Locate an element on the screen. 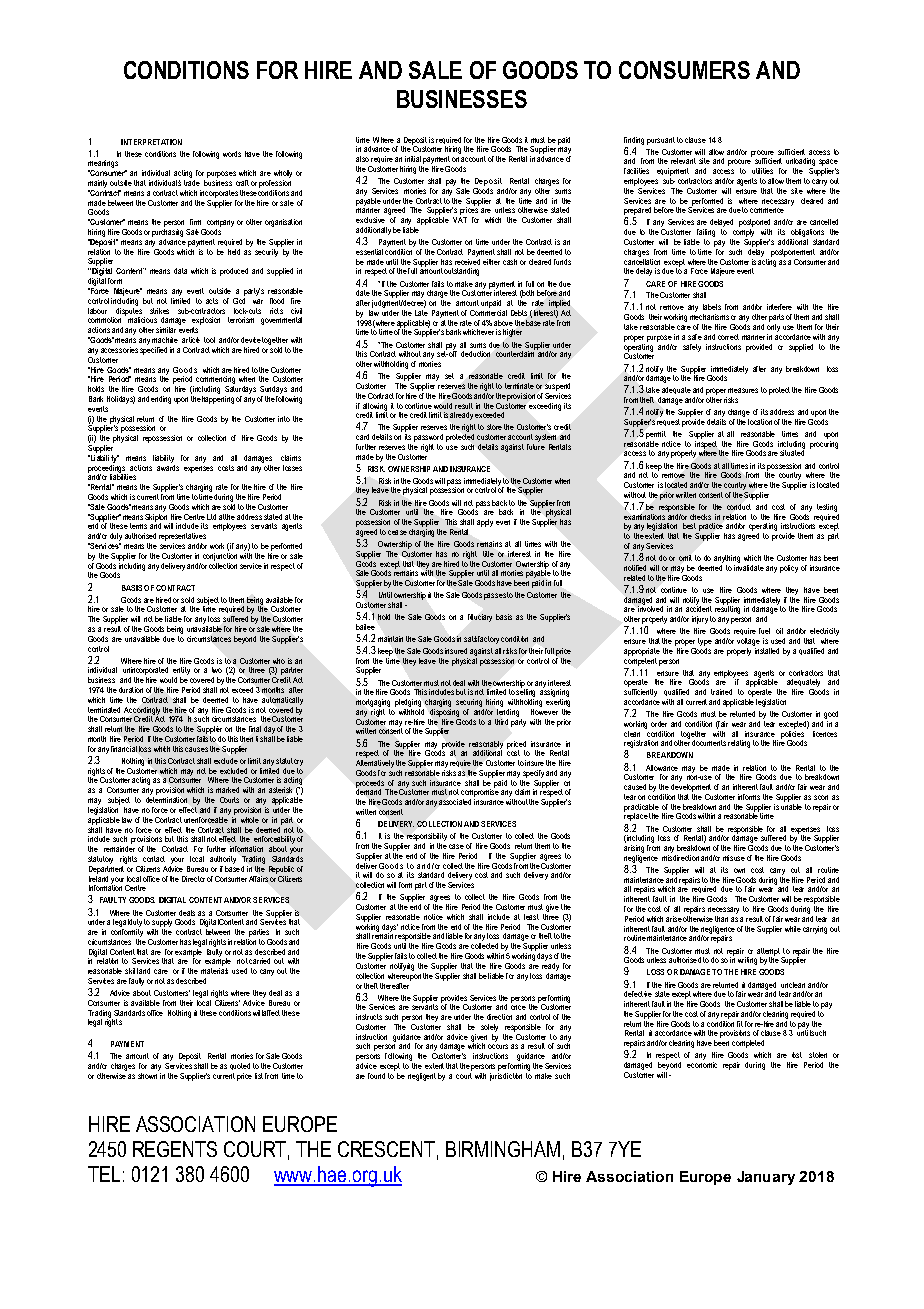 The image size is (924, 1309). associated is located at coordinates (455, 802).
